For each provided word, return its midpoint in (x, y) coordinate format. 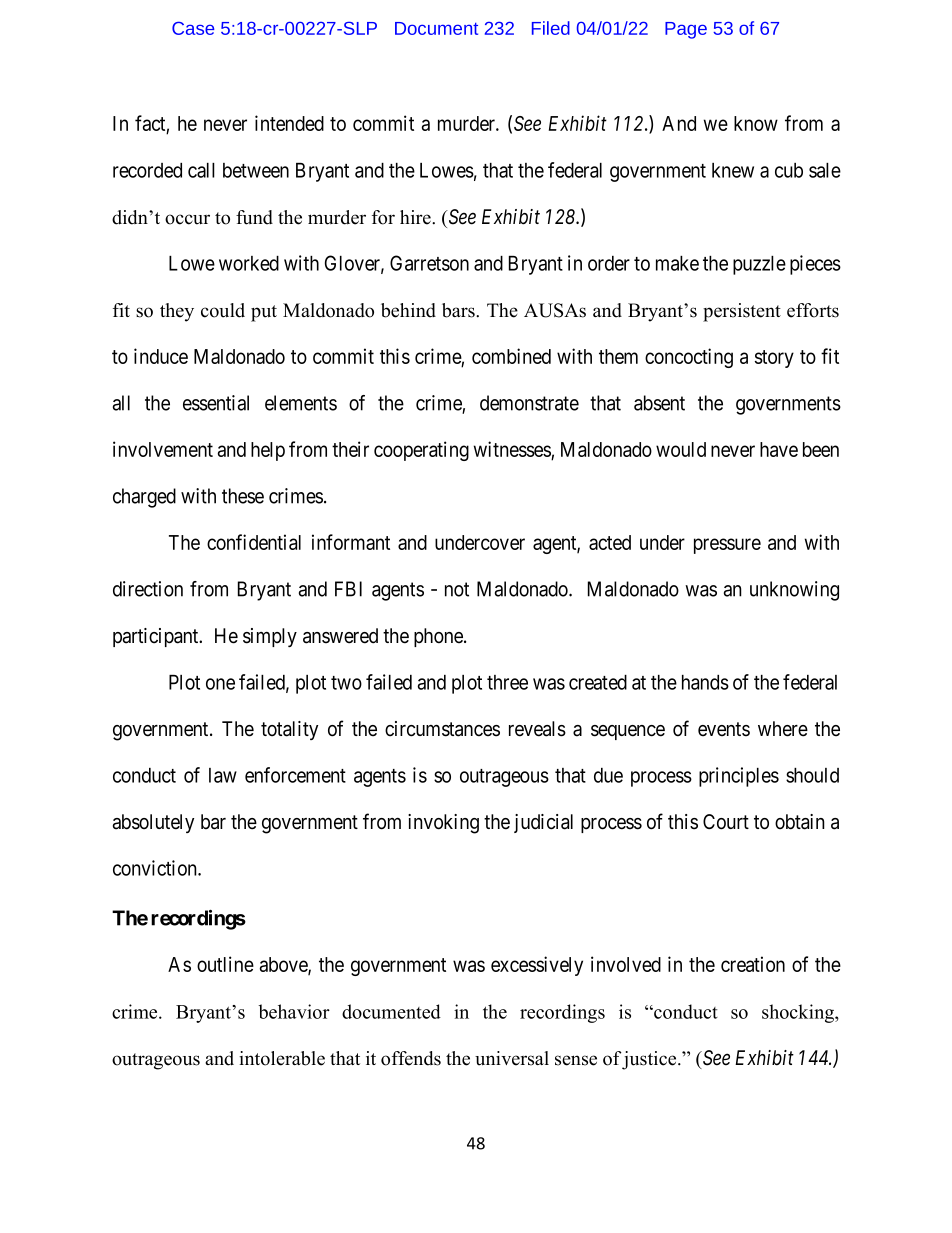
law (223, 775)
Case (193, 28)
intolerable (282, 1058)
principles (739, 777)
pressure (727, 546)
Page (686, 30)
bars (459, 310)
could (223, 310)
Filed (551, 28)
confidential (254, 542)
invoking (443, 824)
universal (512, 1058)
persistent (742, 312)
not (457, 589)
